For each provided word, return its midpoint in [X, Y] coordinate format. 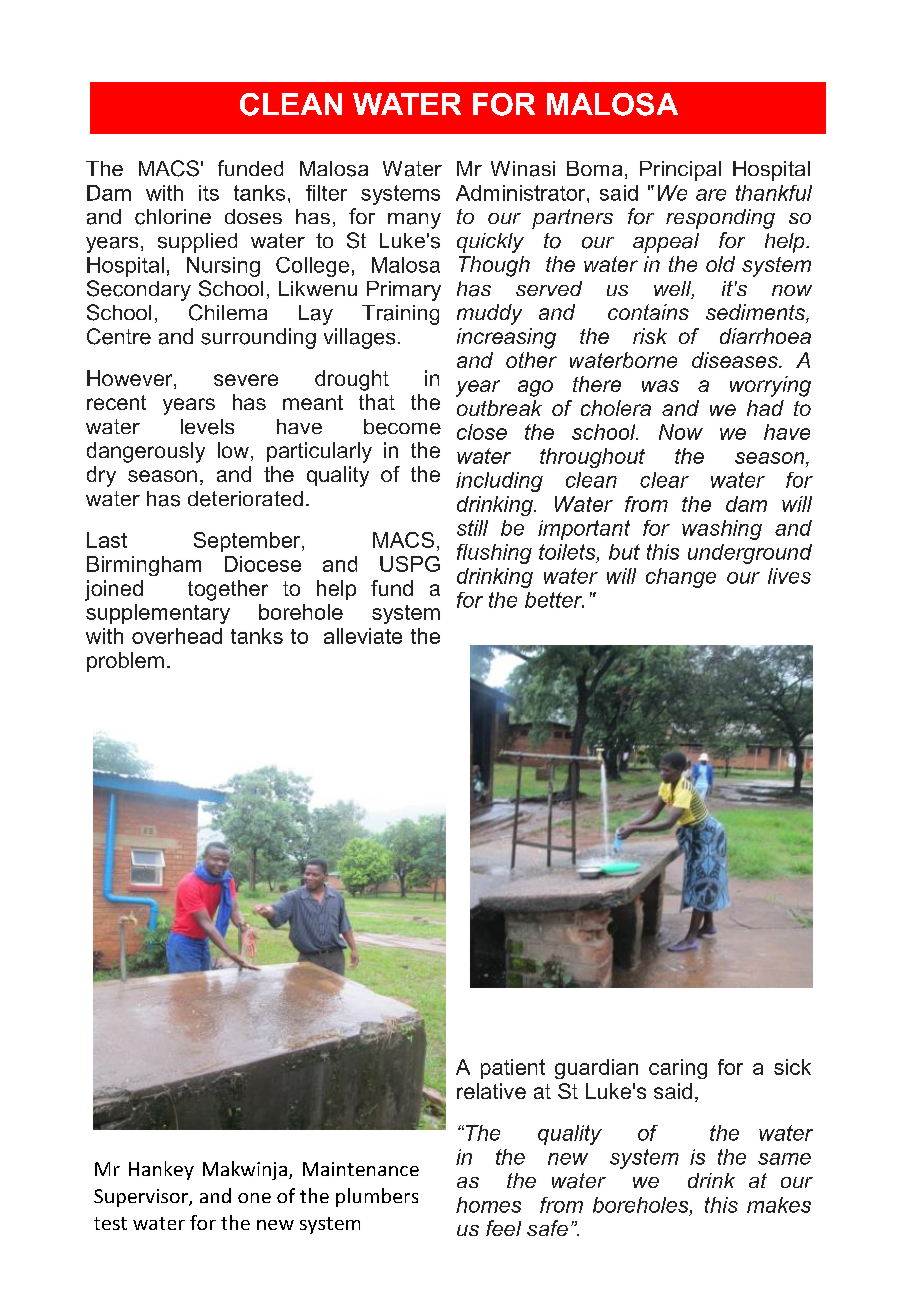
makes [779, 1205]
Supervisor [142, 1198]
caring [678, 1069]
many [414, 221]
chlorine [173, 217]
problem [125, 662]
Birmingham [144, 566]
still [472, 528]
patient [513, 1069]
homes [488, 1205]
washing [722, 530]
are [711, 195]
